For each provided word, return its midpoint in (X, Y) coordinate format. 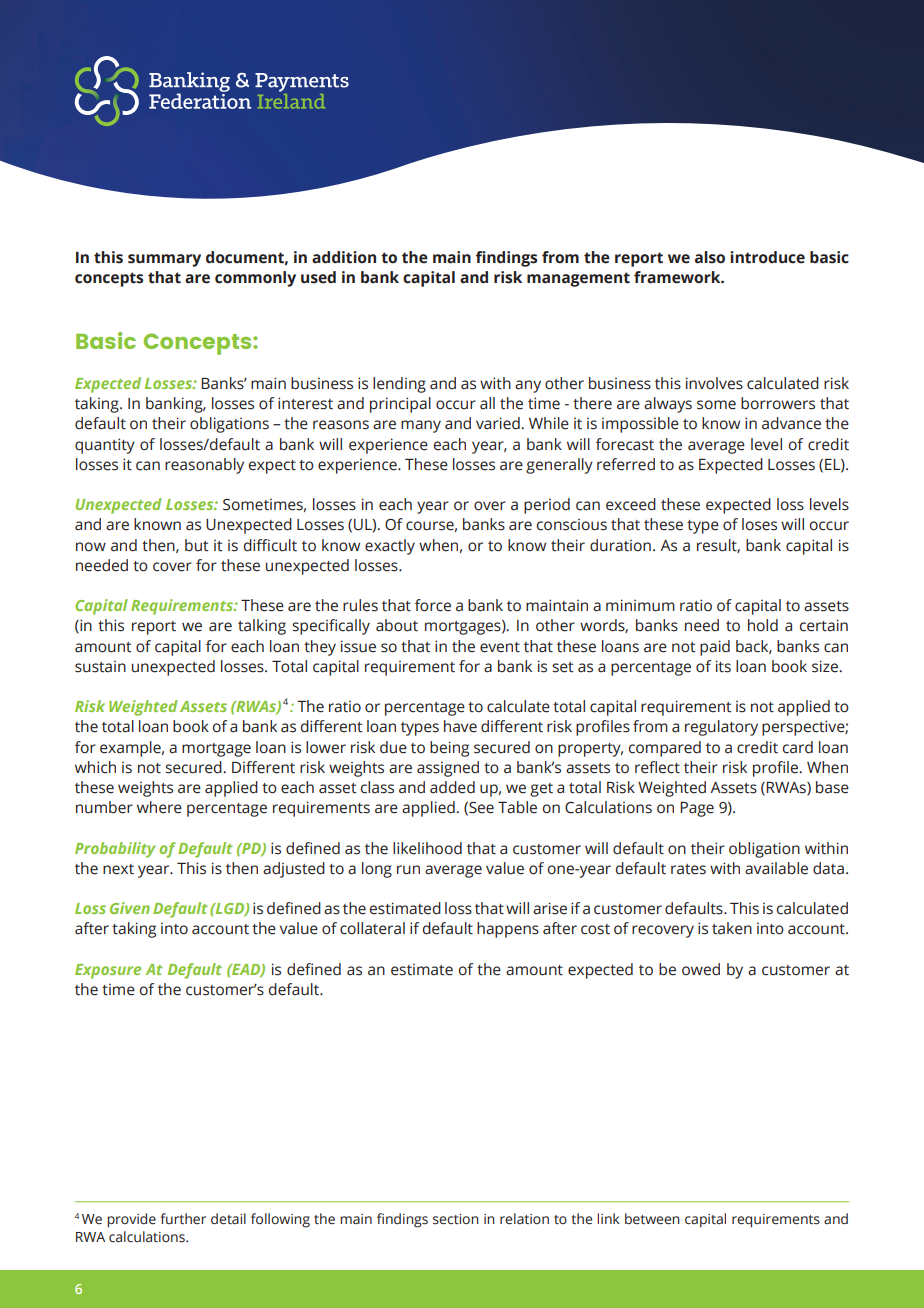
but (197, 545)
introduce (767, 257)
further (183, 1219)
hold (763, 625)
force (433, 605)
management (578, 279)
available (776, 868)
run (408, 870)
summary (164, 260)
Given (130, 908)
